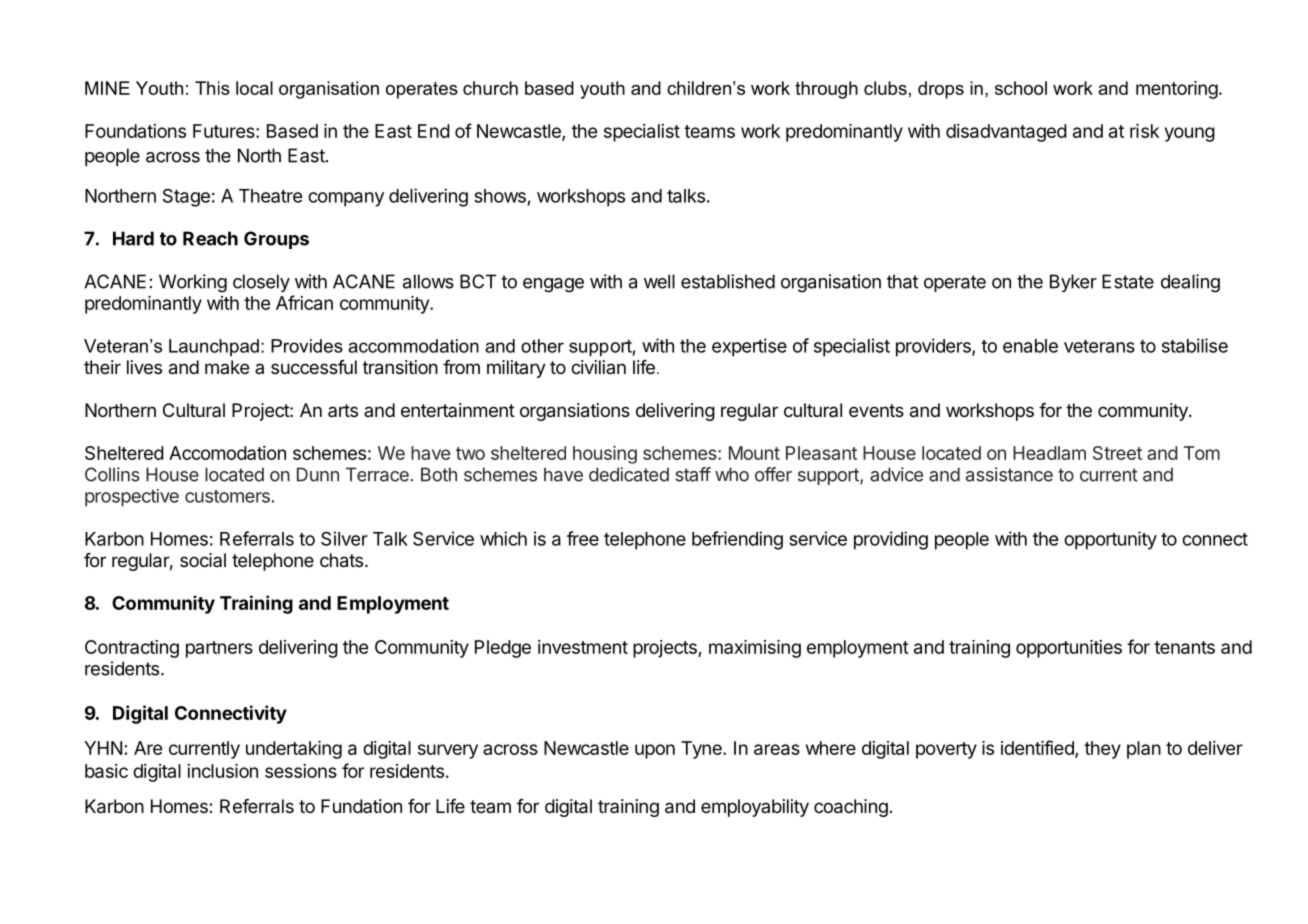  I want to click on investment, so click(583, 647).
